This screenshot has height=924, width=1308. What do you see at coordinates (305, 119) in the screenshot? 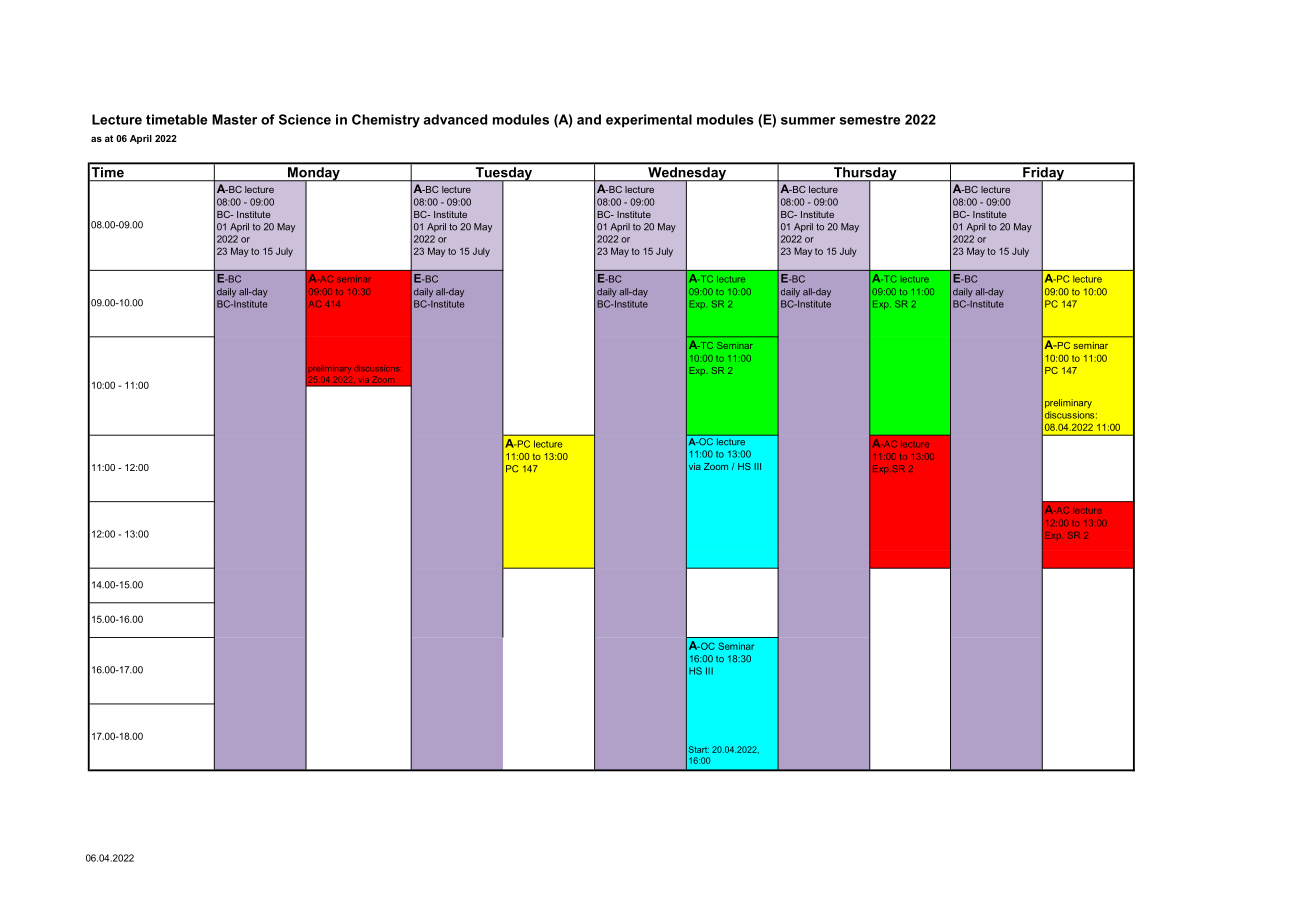
I see `Science` at bounding box center [305, 119].
